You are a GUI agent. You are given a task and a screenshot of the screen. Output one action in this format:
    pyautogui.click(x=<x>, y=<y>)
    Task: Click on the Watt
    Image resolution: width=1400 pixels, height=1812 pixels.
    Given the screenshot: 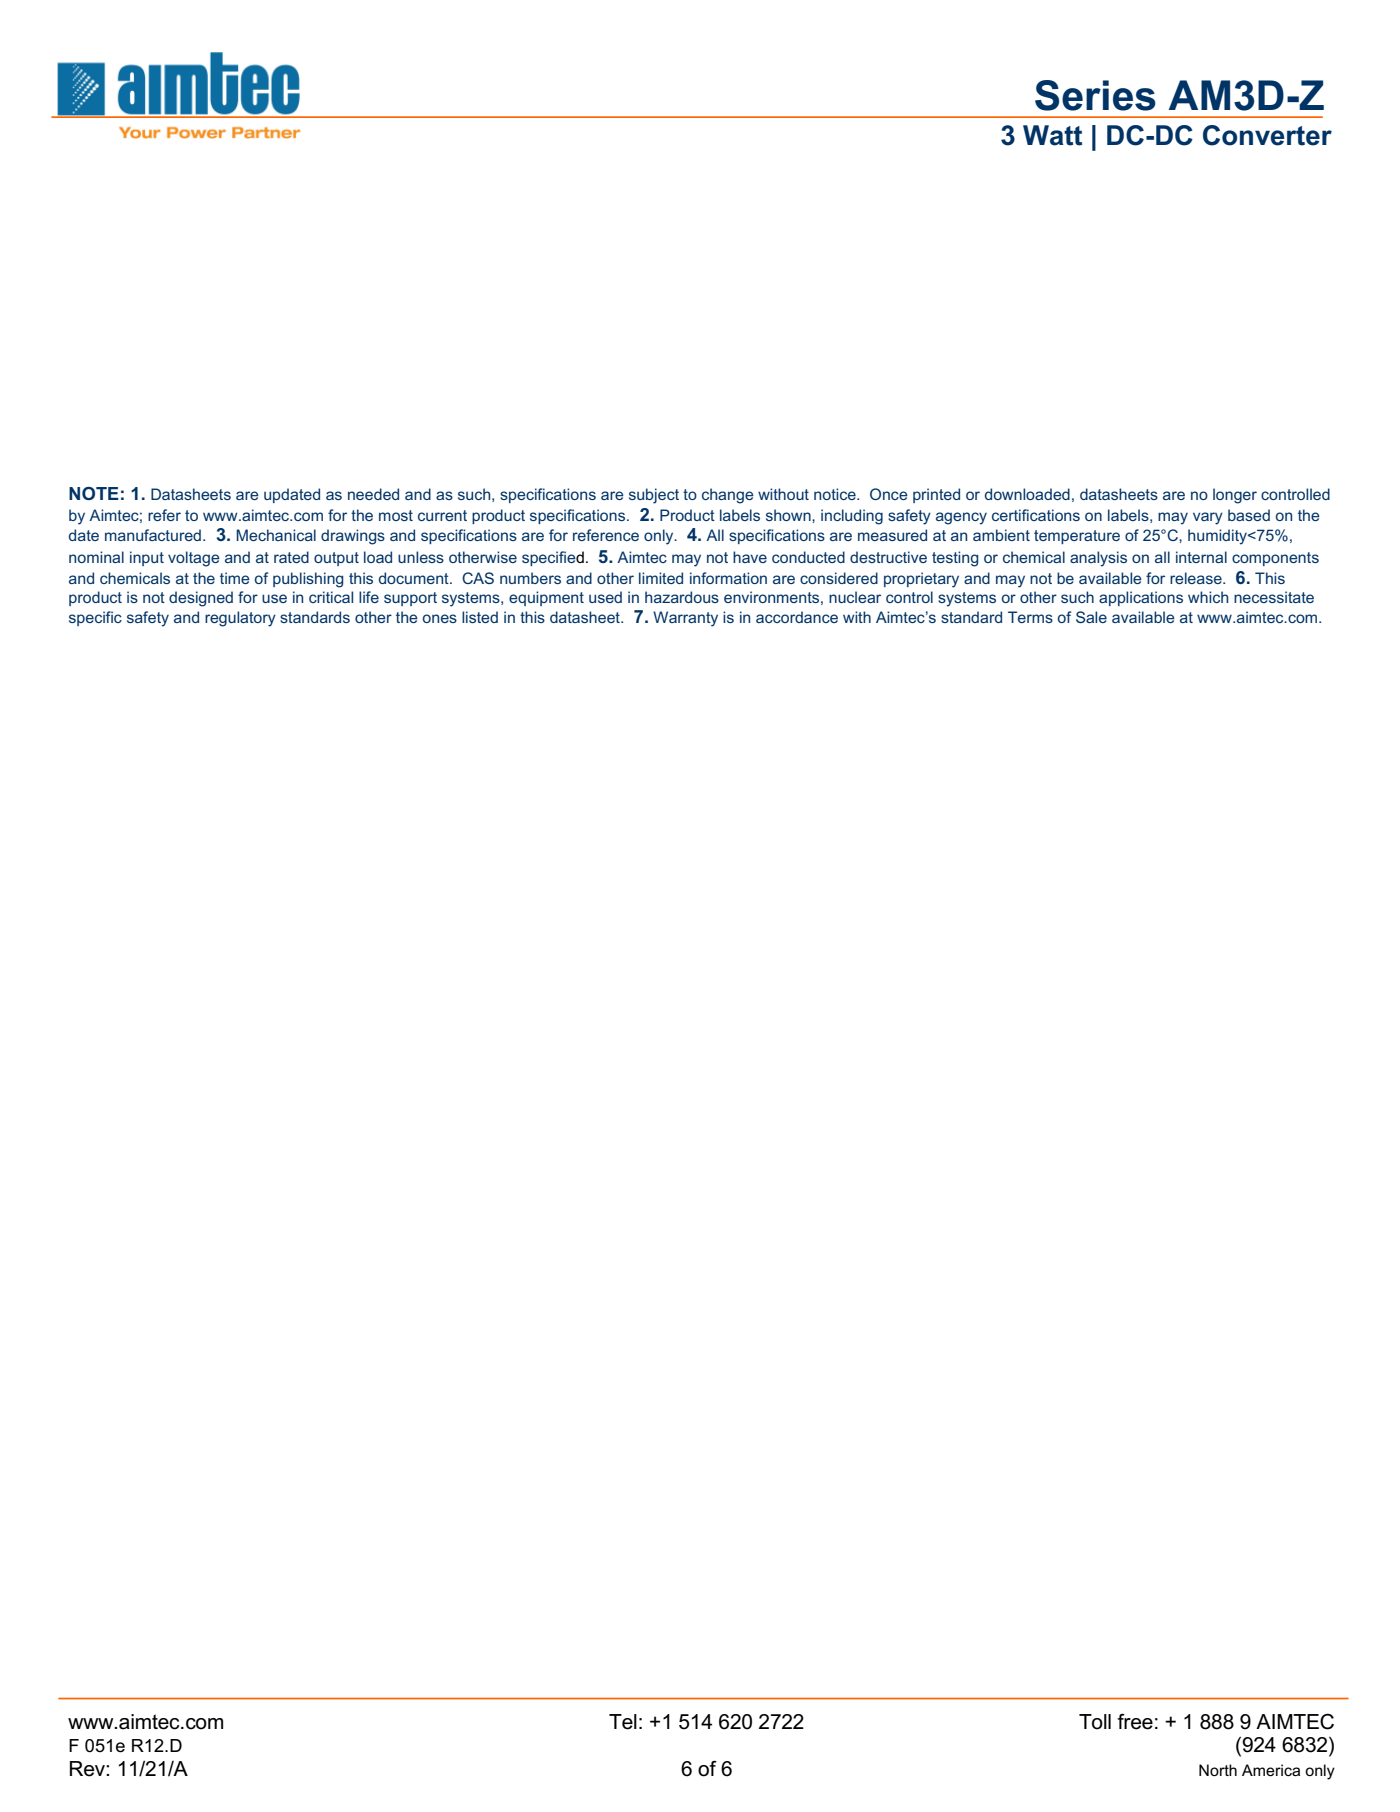 What is the action you would take?
    pyautogui.click(x=1052, y=135)
